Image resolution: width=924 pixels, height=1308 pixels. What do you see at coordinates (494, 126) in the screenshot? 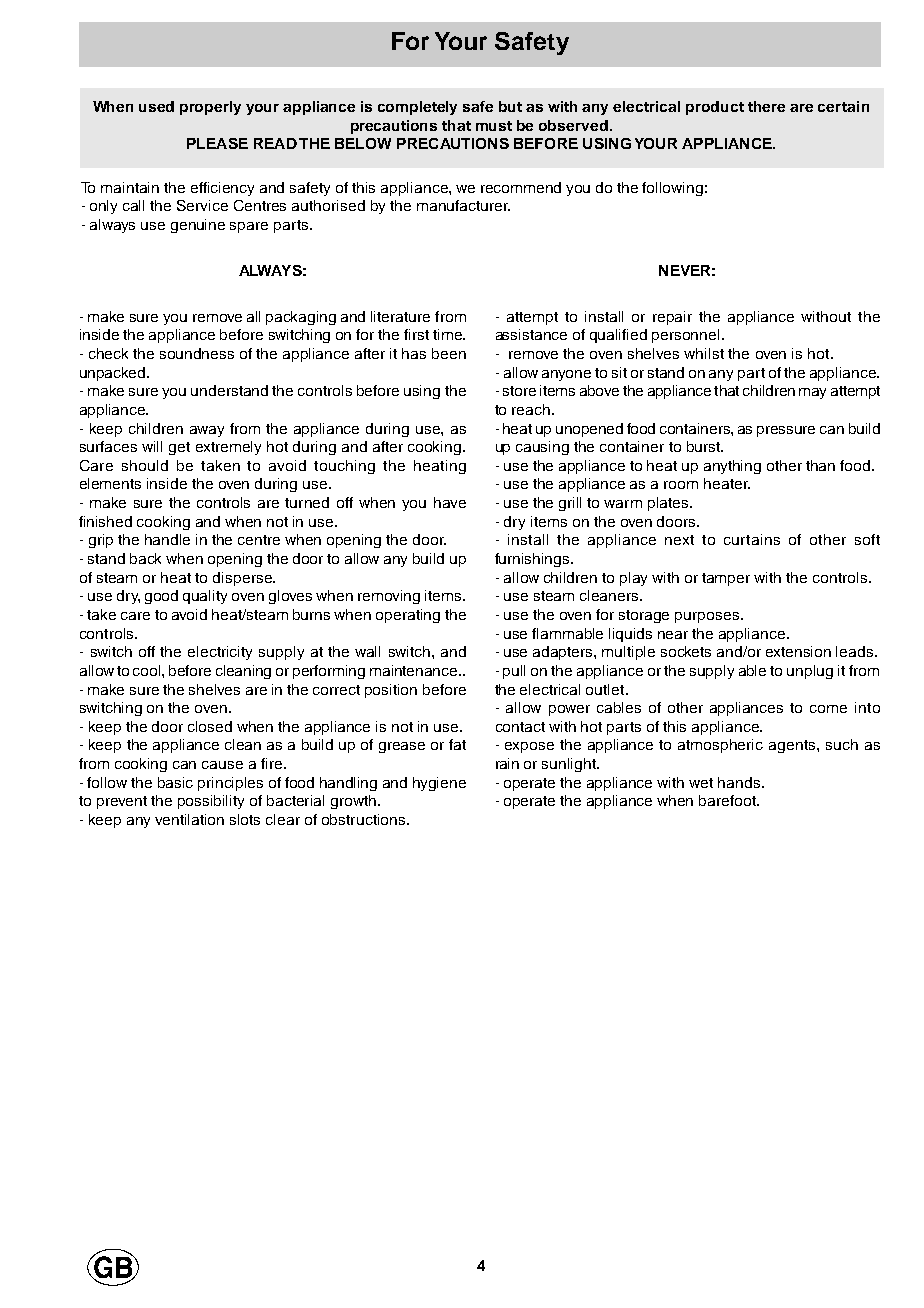
I see `must` at bounding box center [494, 126].
